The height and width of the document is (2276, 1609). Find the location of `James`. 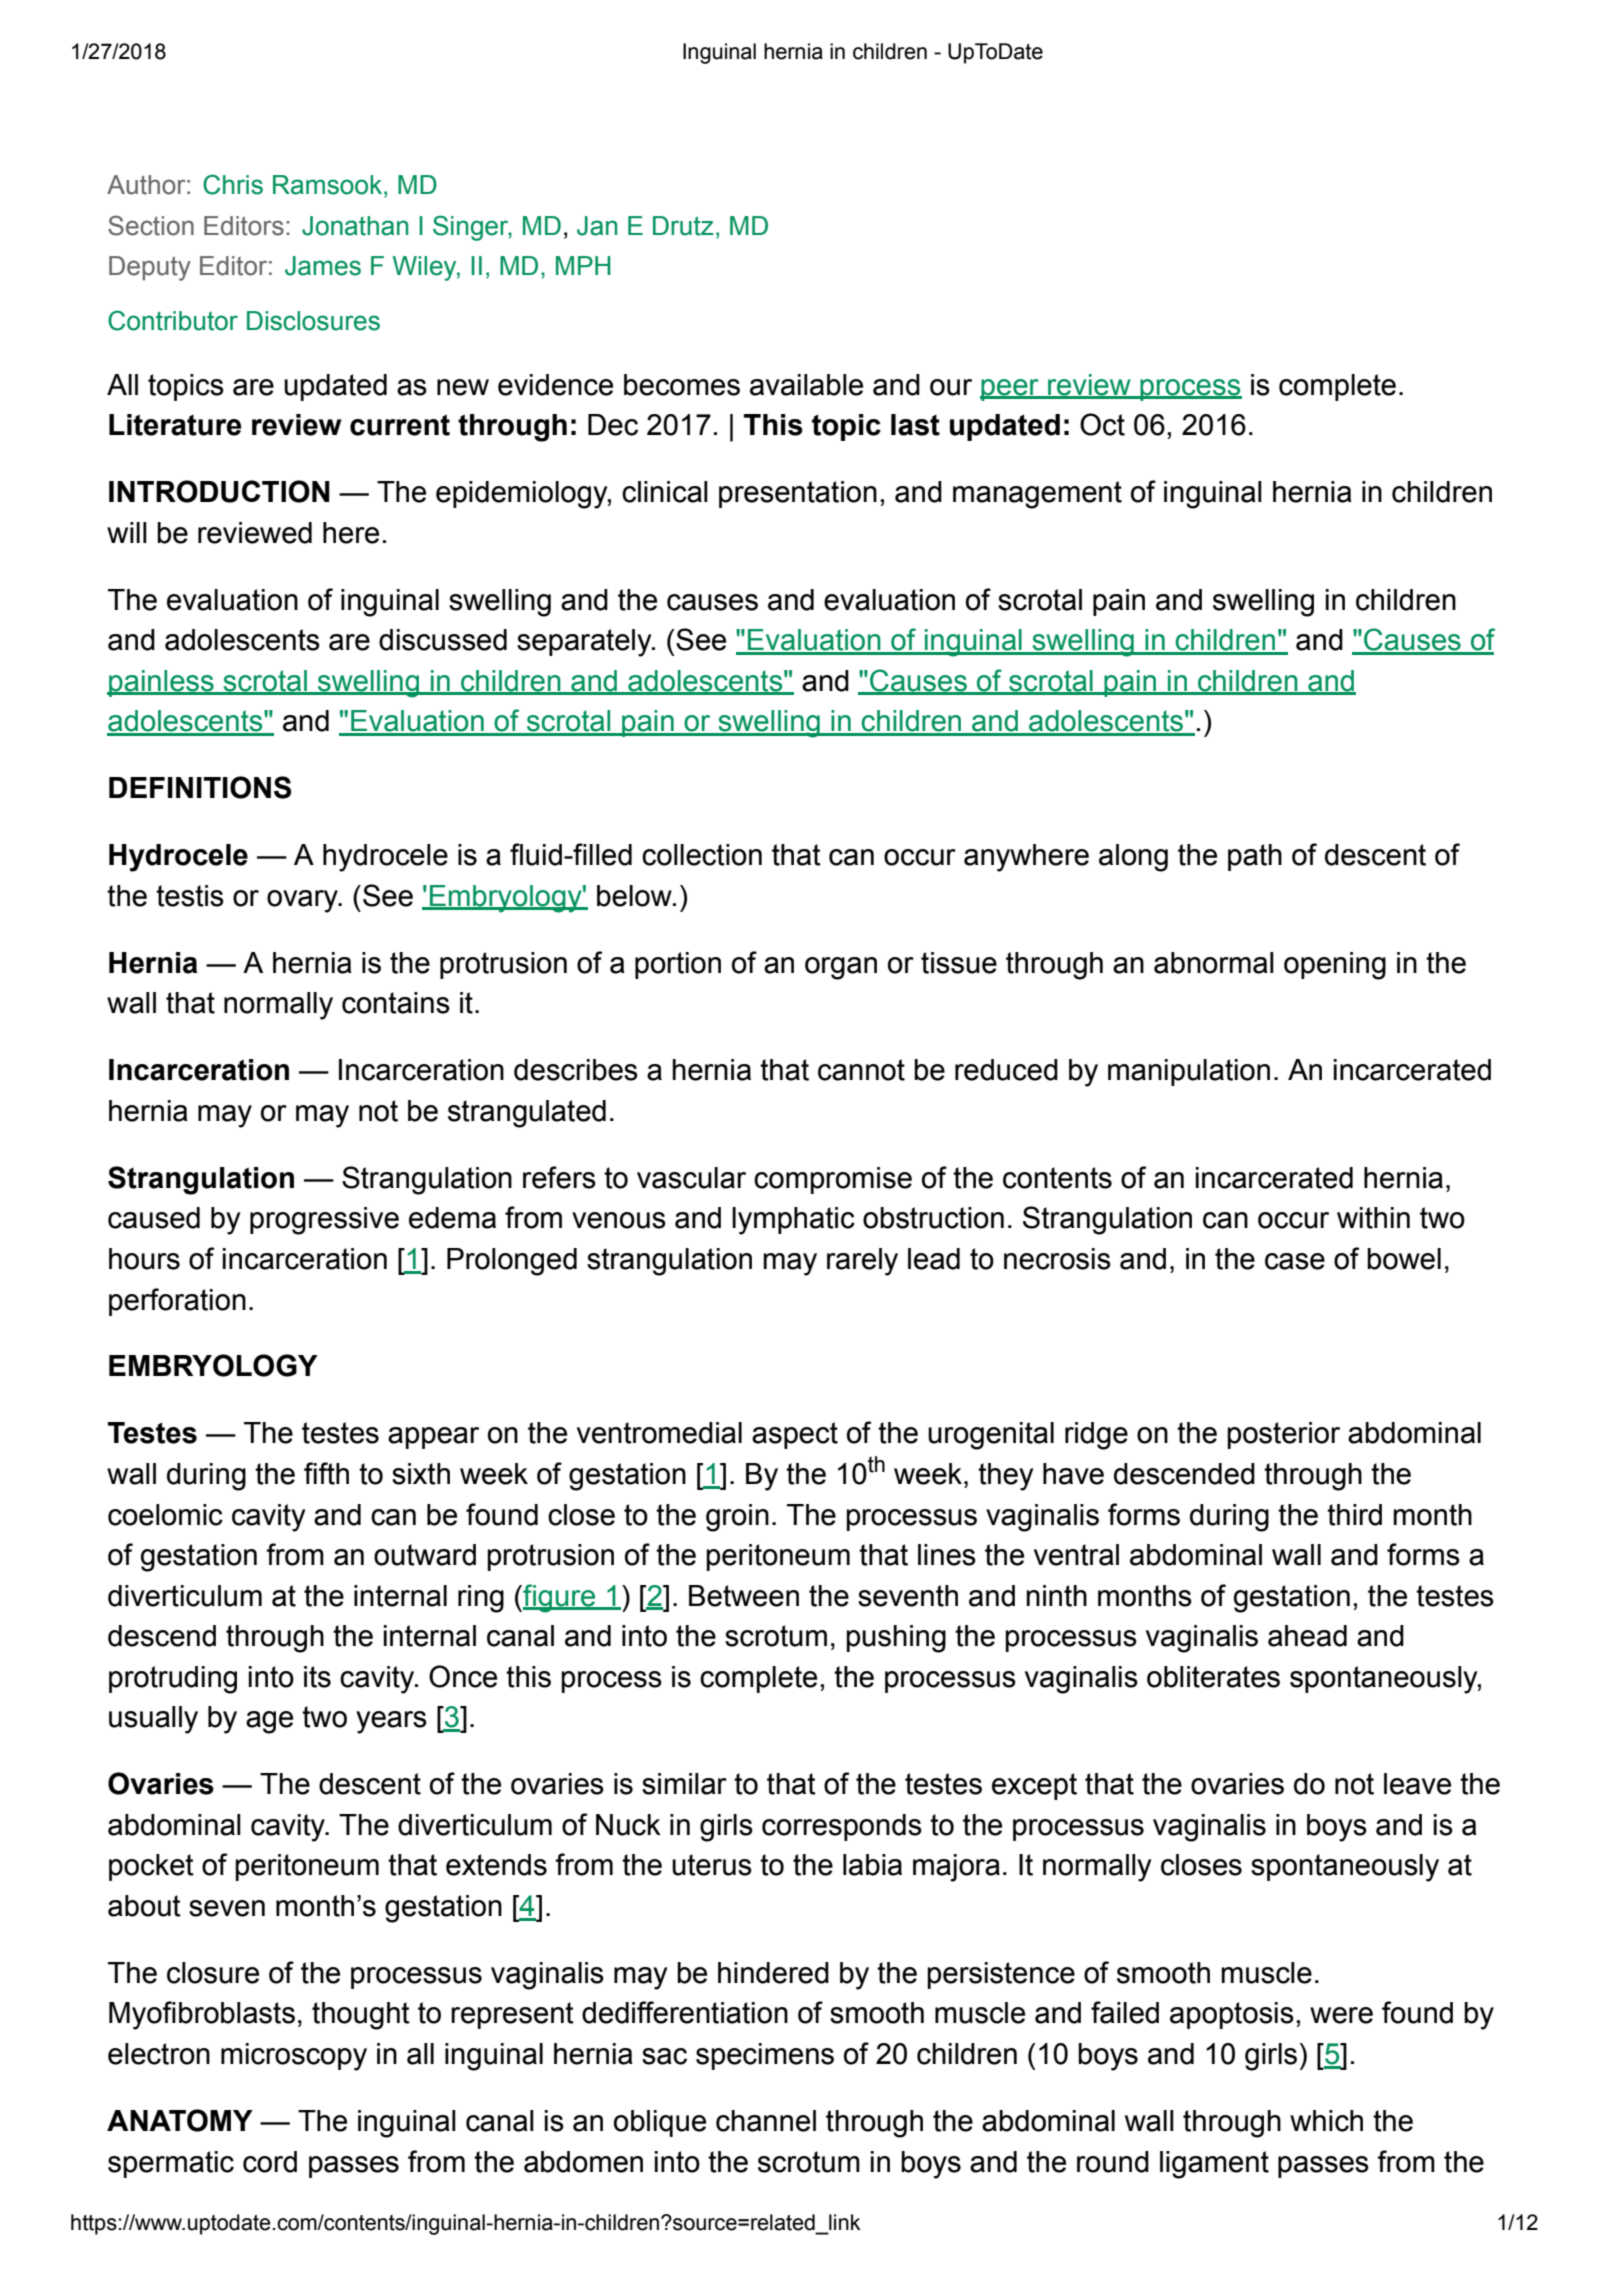

James is located at coordinates (323, 266).
